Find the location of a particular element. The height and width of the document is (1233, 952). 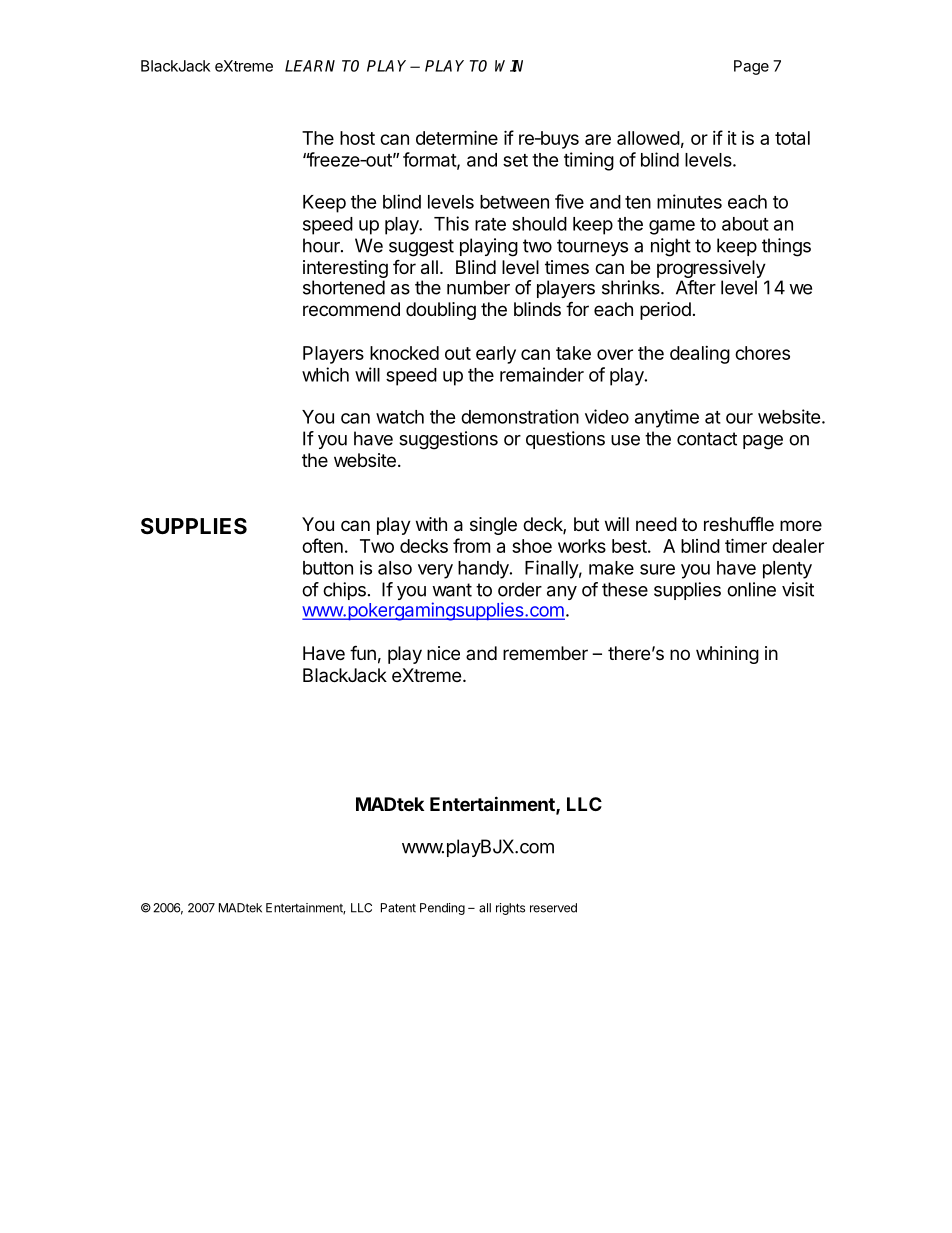

chores is located at coordinates (762, 353).
